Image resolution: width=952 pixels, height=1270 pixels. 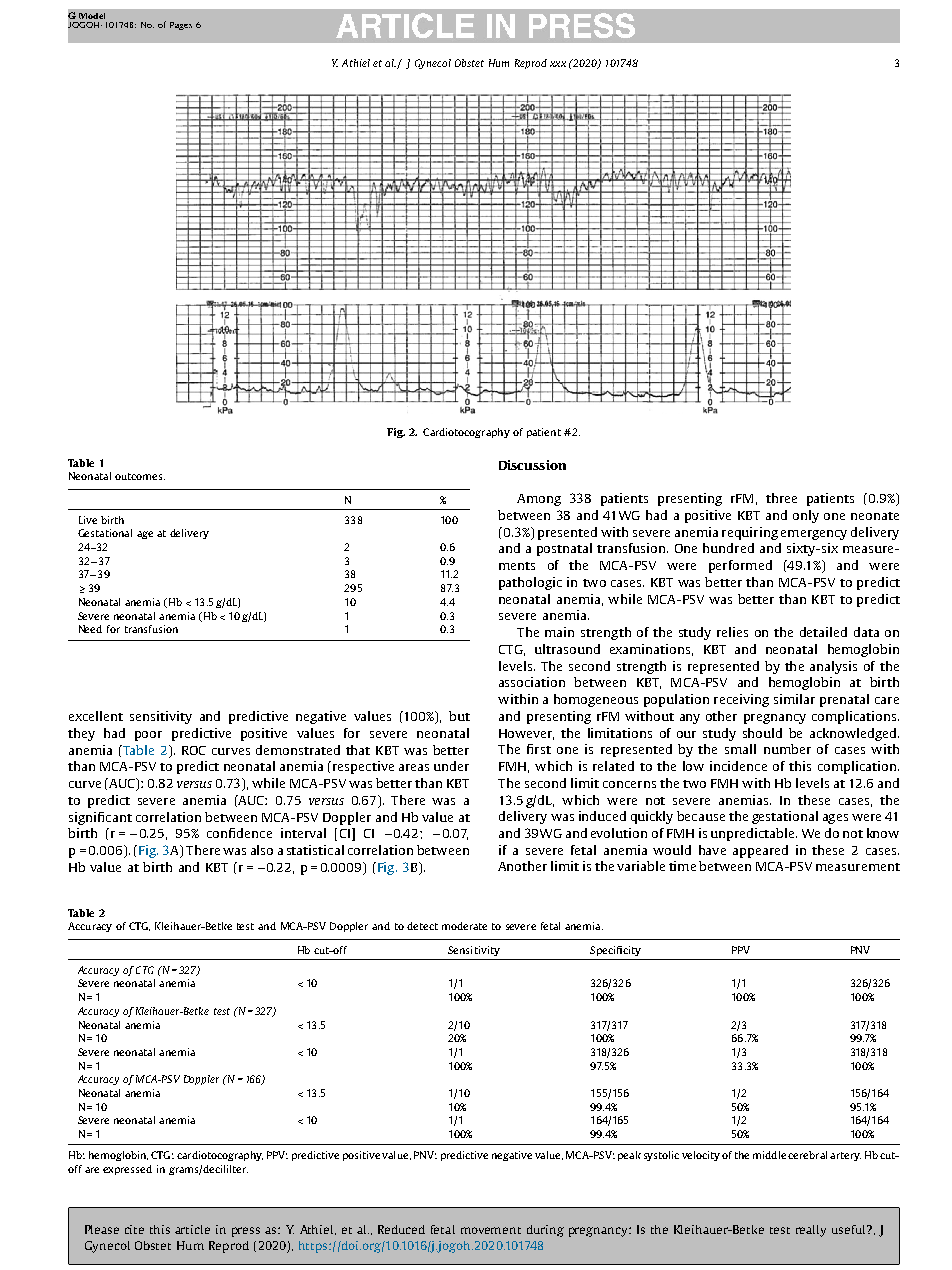 I want to click on three, so click(x=781, y=498).
